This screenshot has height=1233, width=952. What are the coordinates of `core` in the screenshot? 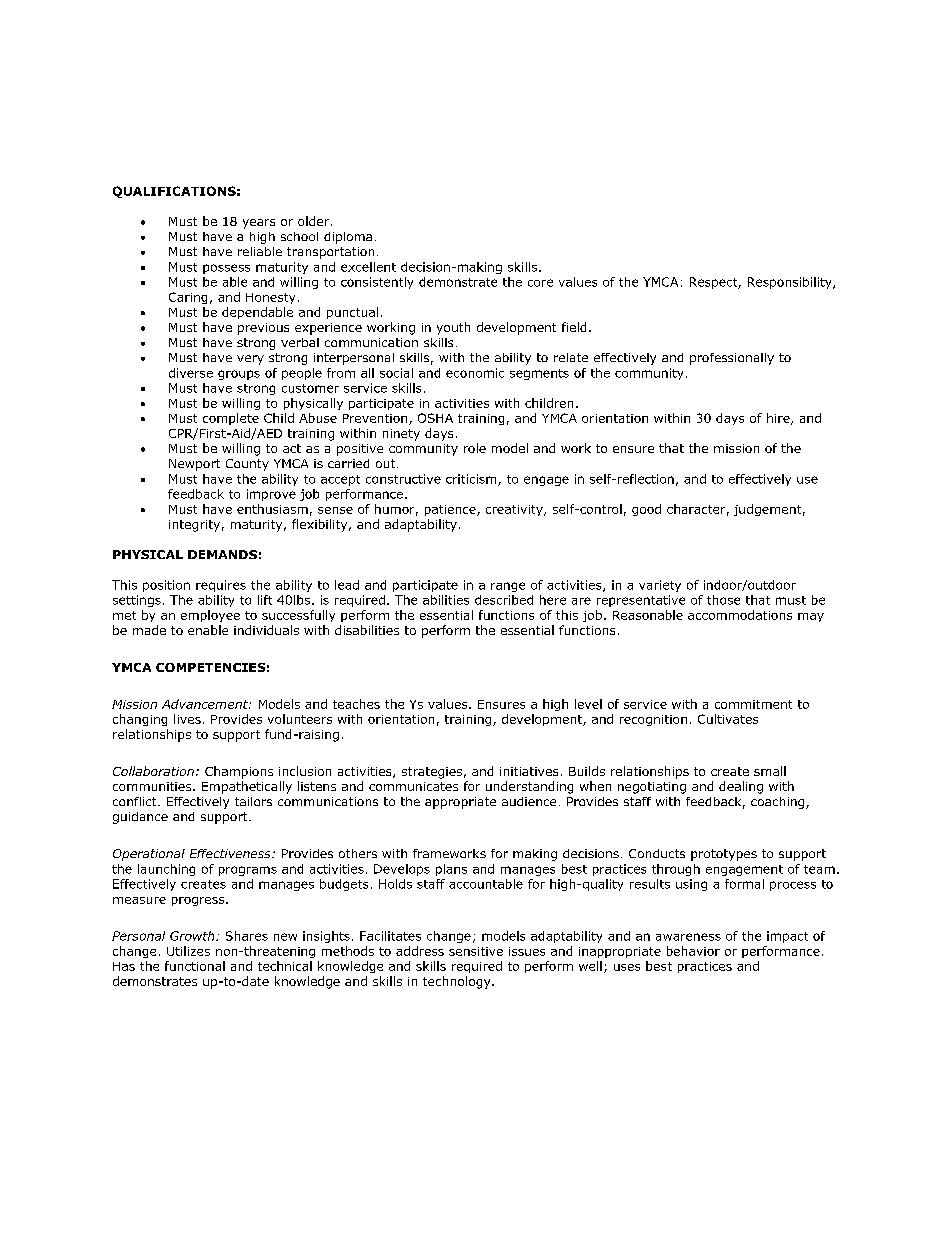 It's located at (540, 283).
